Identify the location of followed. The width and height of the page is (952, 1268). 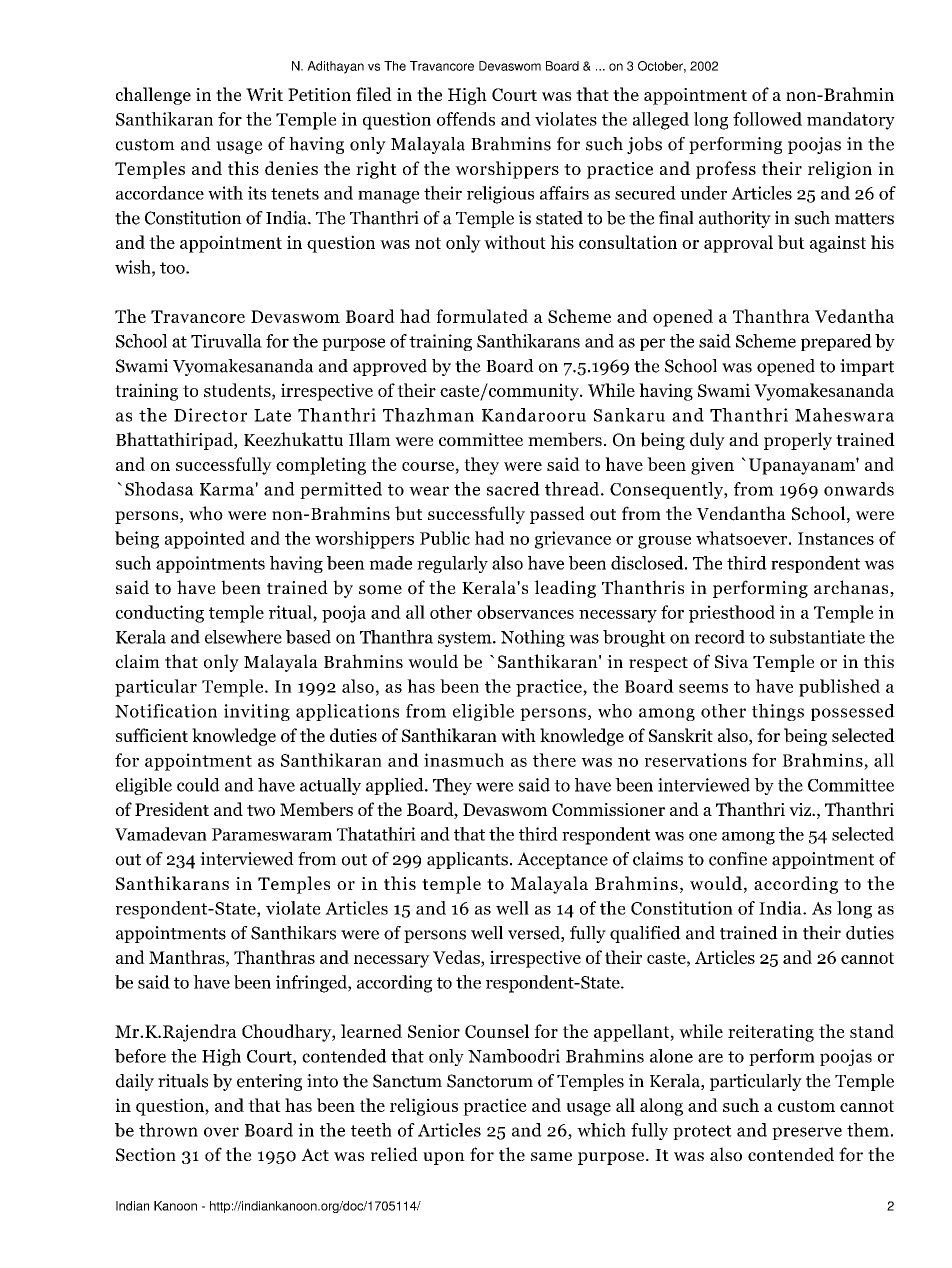
(767, 119).
